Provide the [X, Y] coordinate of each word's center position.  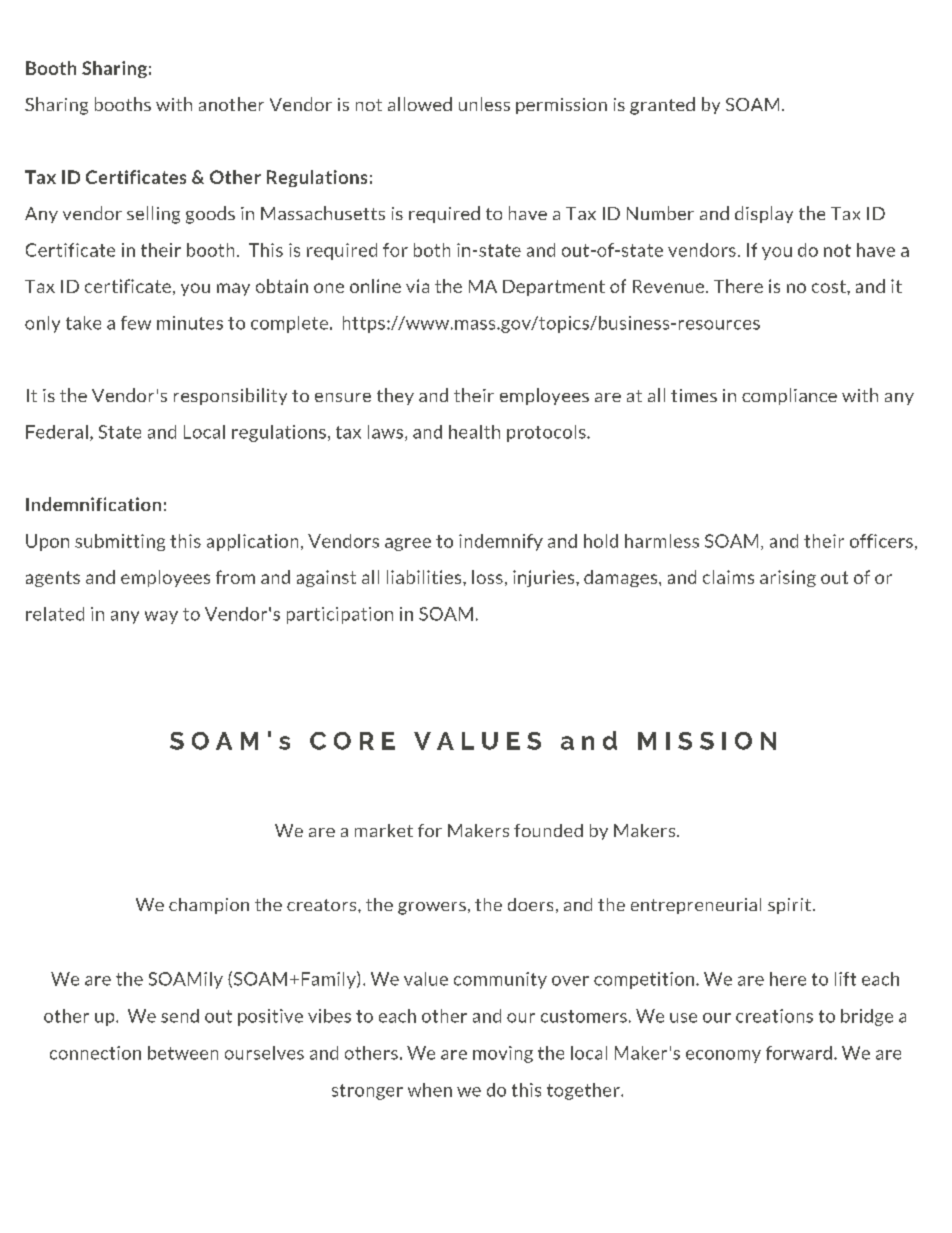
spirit [789, 906]
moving [503, 1054]
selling [153, 215]
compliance [789, 396]
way [161, 617]
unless [484, 104]
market [384, 830]
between [183, 1053]
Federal [57, 432]
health [474, 432]
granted [662, 106]
